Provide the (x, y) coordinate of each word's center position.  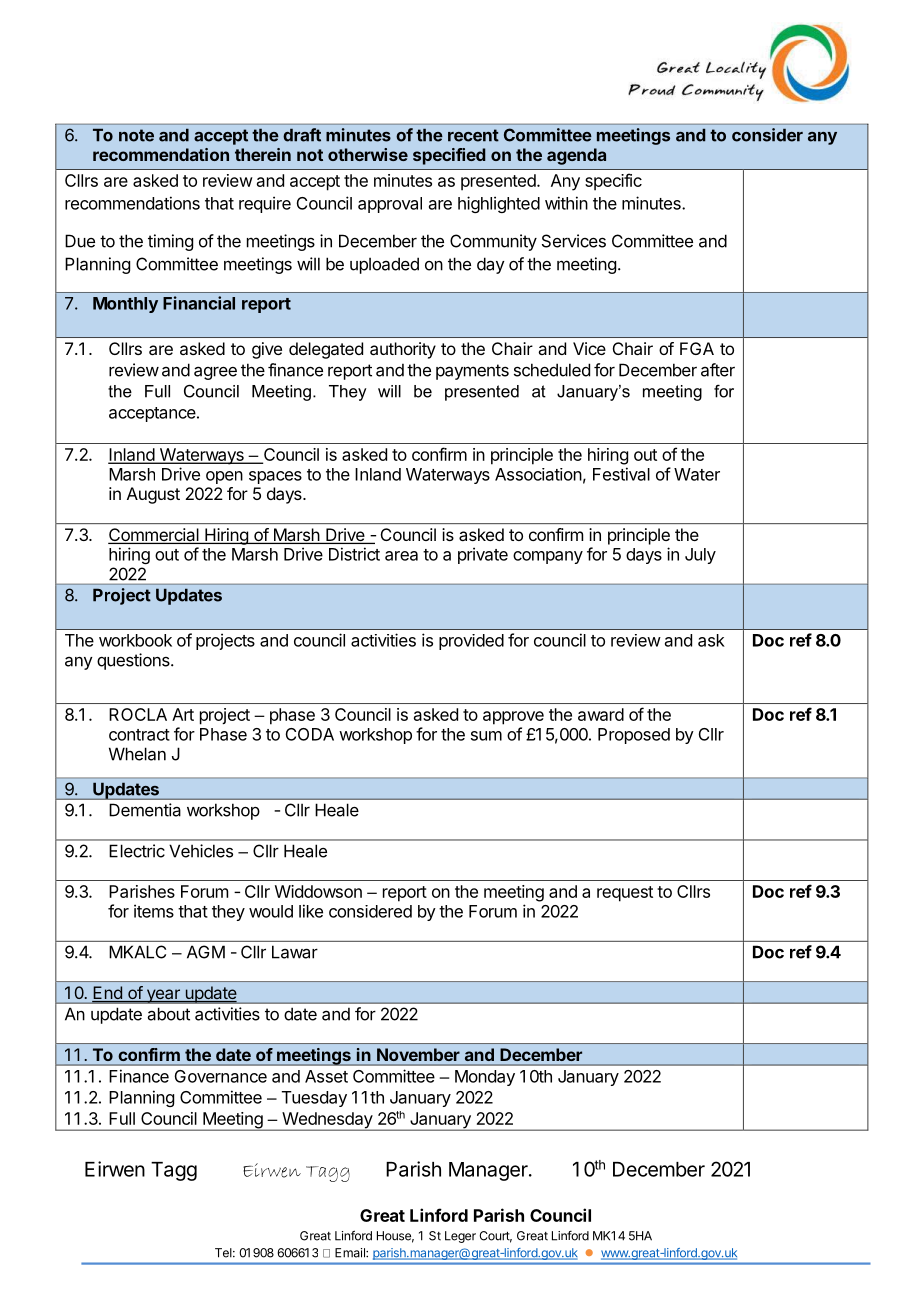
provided (471, 642)
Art (183, 714)
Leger (460, 1237)
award (601, 714)
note (136, 135)
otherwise (368, 154)
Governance (221, 1076)
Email (351, 1253)
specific (613, 182)
